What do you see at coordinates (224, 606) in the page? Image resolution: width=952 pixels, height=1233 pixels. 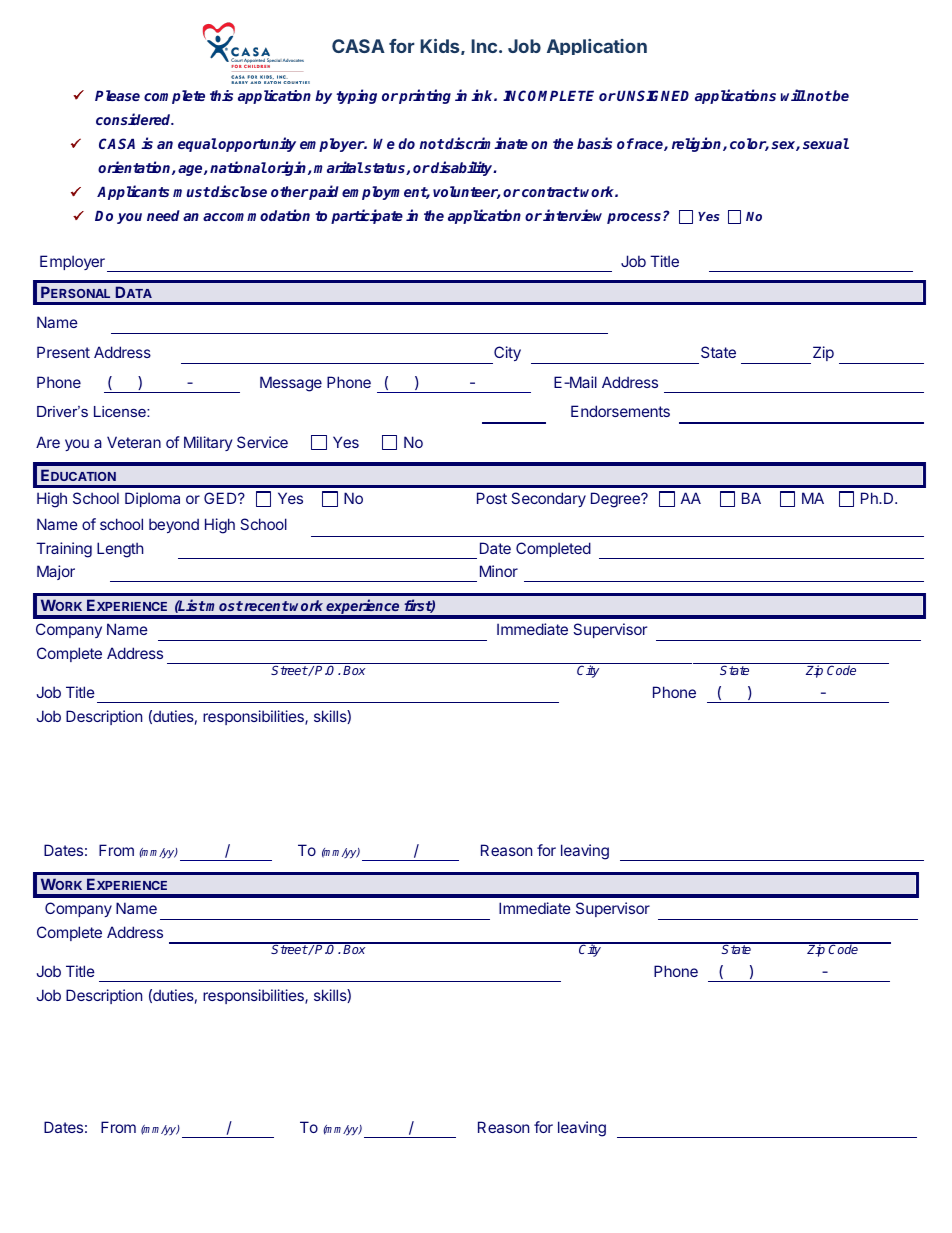 I see `most` at bounding box center [224, 606].
